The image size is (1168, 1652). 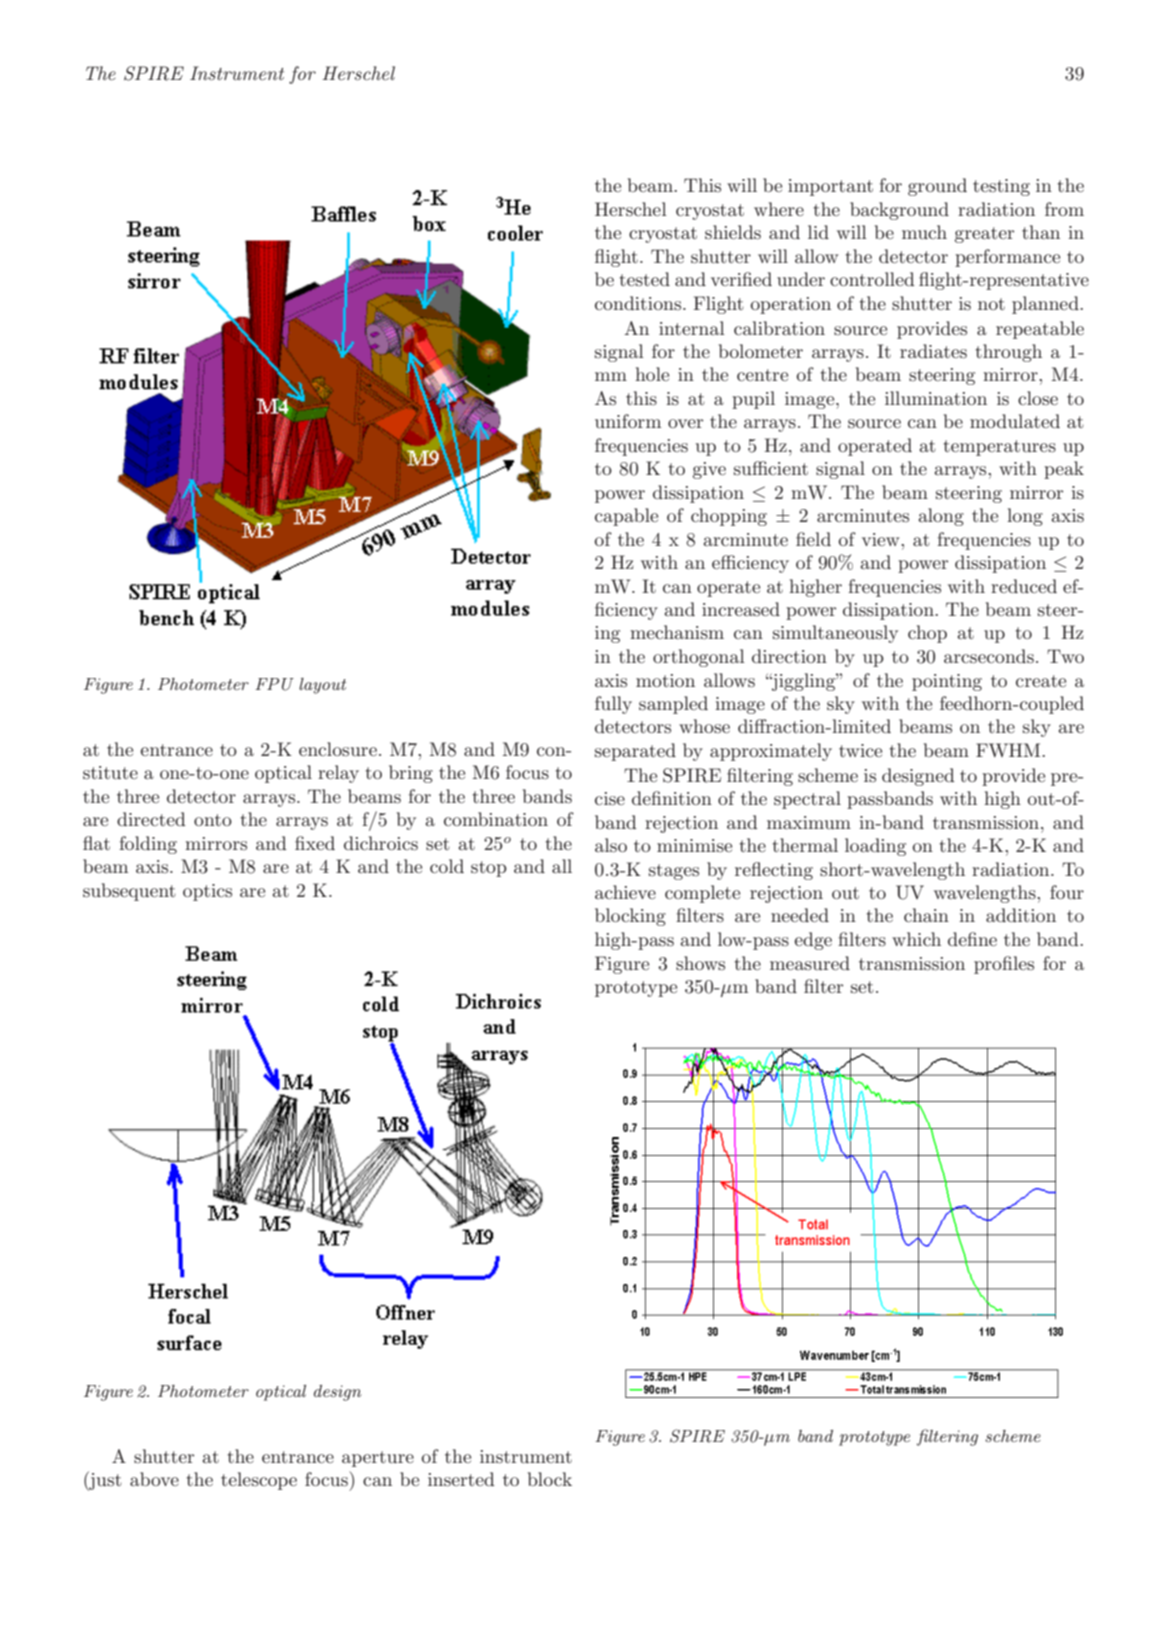 I want to click on above, so click(x=154, y=1479).
